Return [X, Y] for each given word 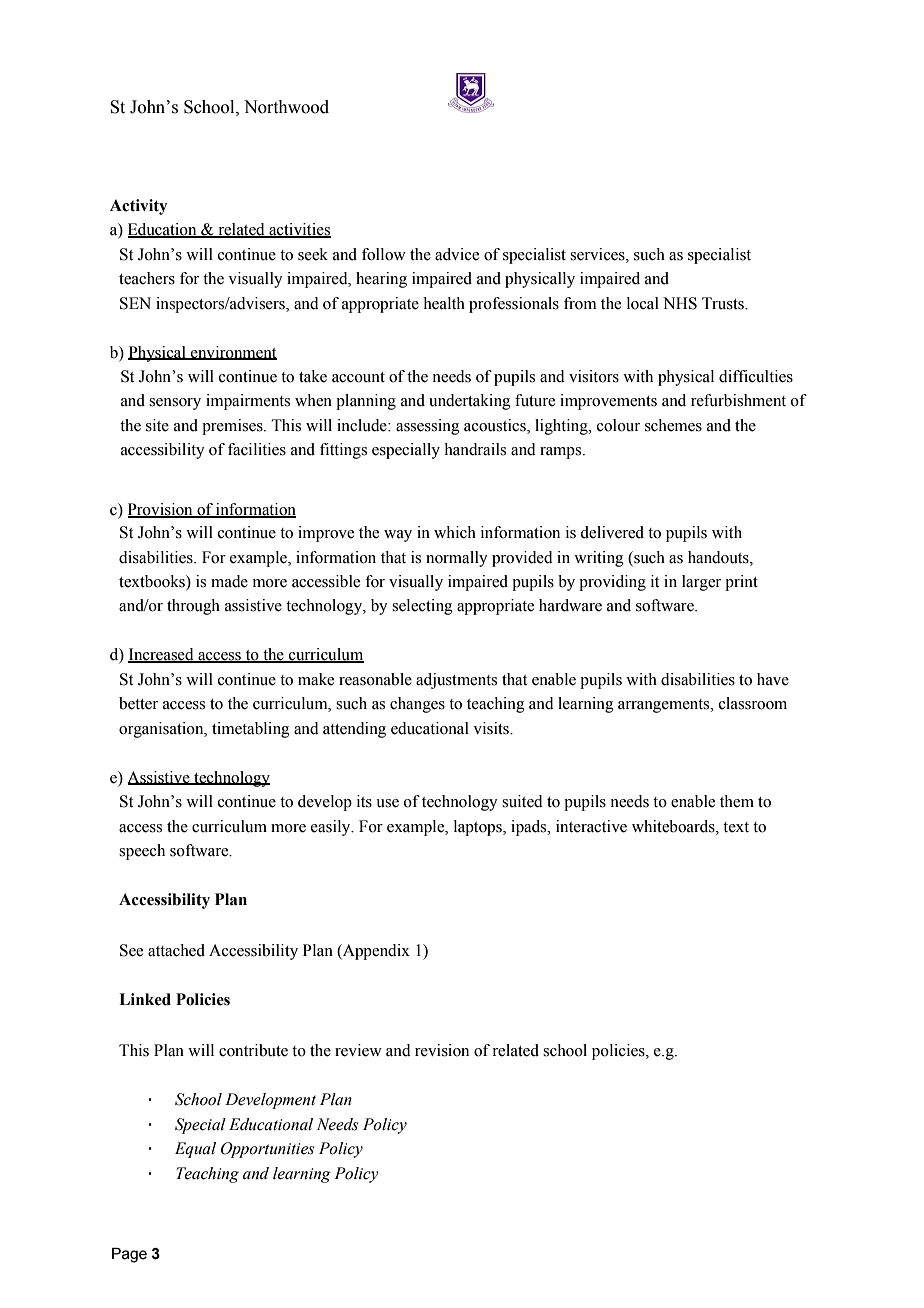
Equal [195, 1150]
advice [457, 254]
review [358, 1050]
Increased [162, 655]
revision [442, 1050]
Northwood [286, 107]
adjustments [456, 681]
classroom [753, 703]
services [598, 254]
